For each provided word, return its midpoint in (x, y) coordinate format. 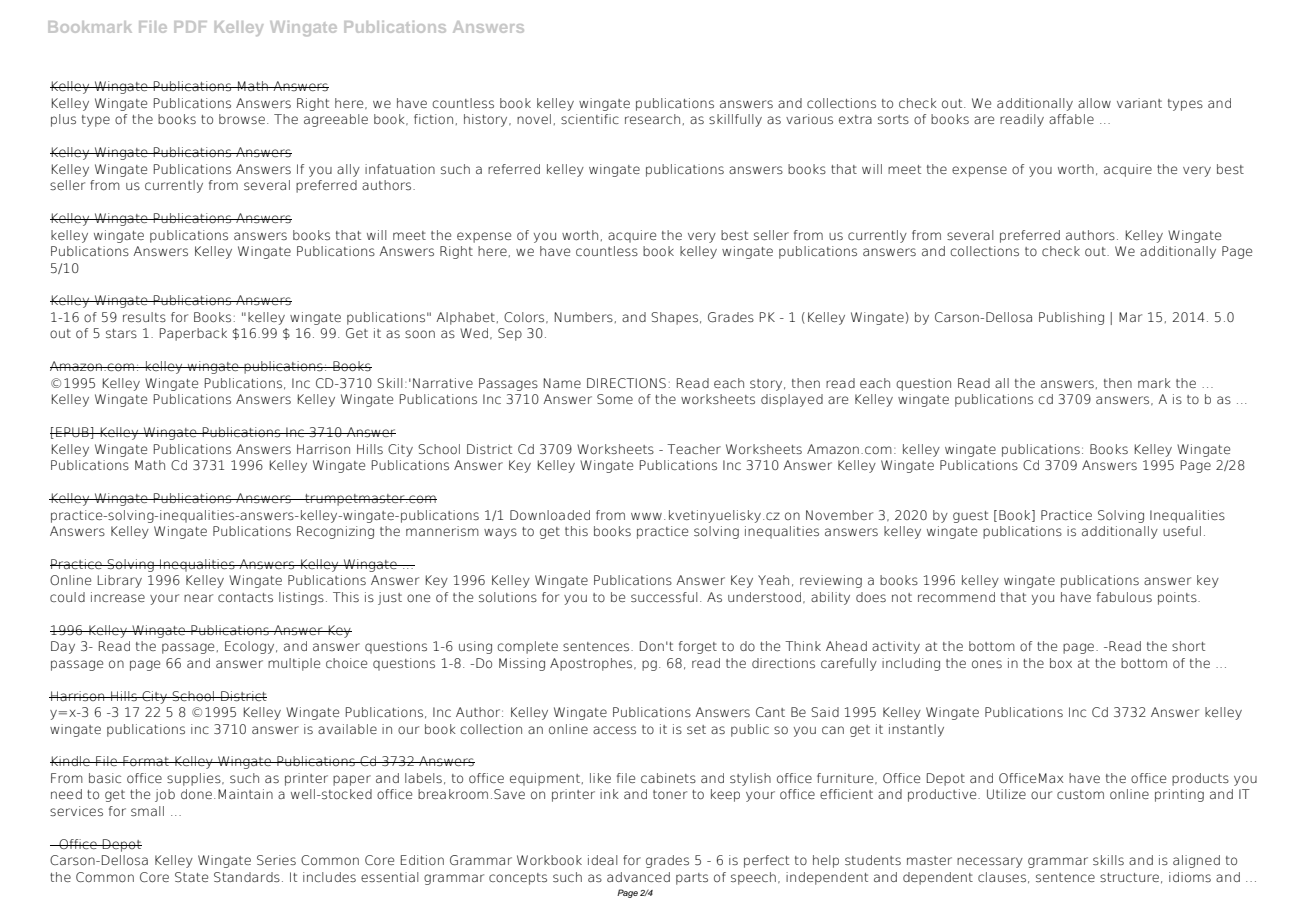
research (652, 119)
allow (1094, 103)
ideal (603, 860)
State (191, 877)
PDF (190, 27)
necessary (990, 862)
